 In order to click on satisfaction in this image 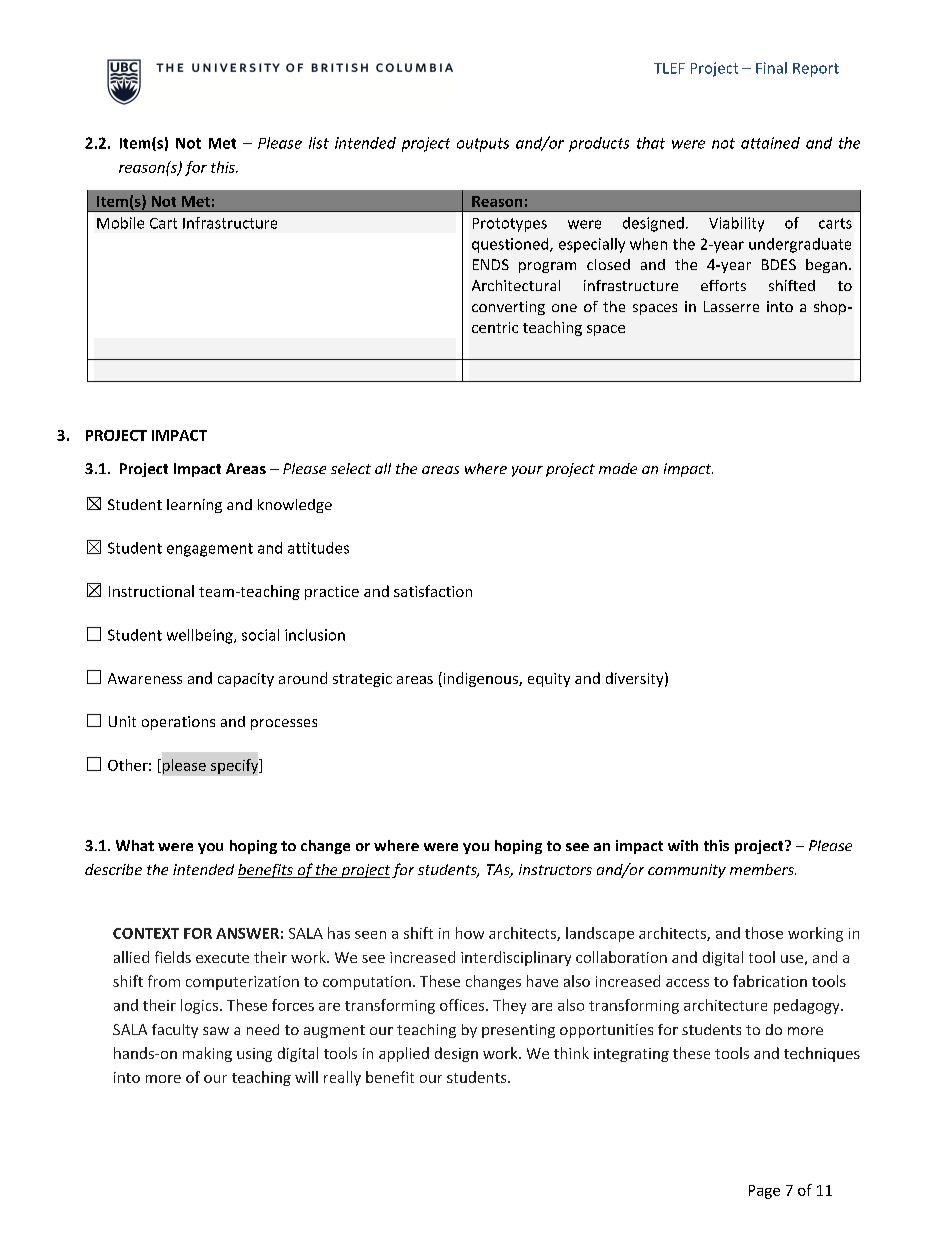, I will do `click(433, 591)`.
